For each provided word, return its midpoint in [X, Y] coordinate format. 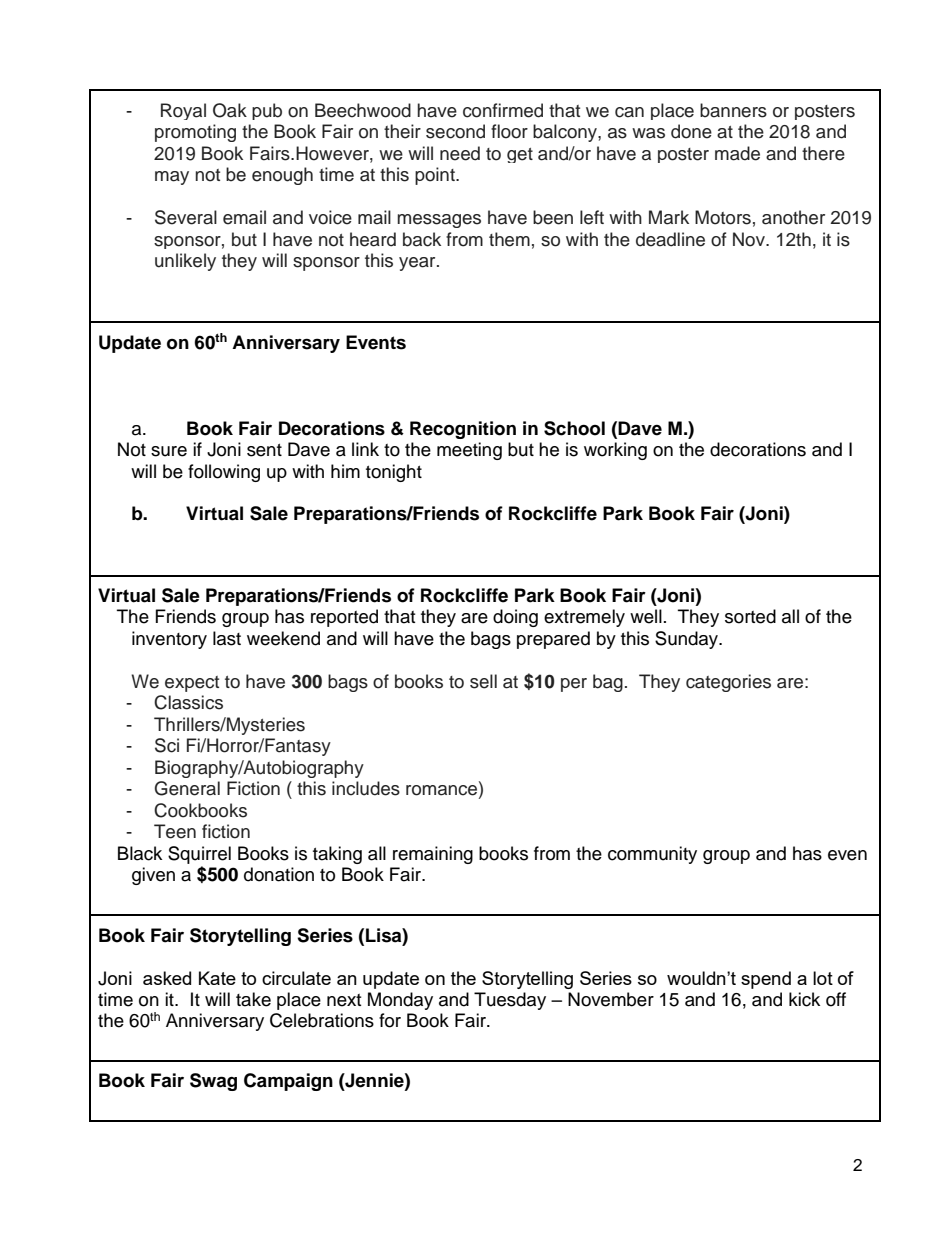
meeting [469, 451]
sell [483, 681]
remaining [433, 855]
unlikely [185, 262]
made [737, 153]
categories [728, 683]
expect [192, 684]
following [224, 473]
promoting [195, 133]
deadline [670, 239]
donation [279, 874]
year [418, 264]
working [615, 451]
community [652, 855]
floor [509, 131]
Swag [213, 1082]
